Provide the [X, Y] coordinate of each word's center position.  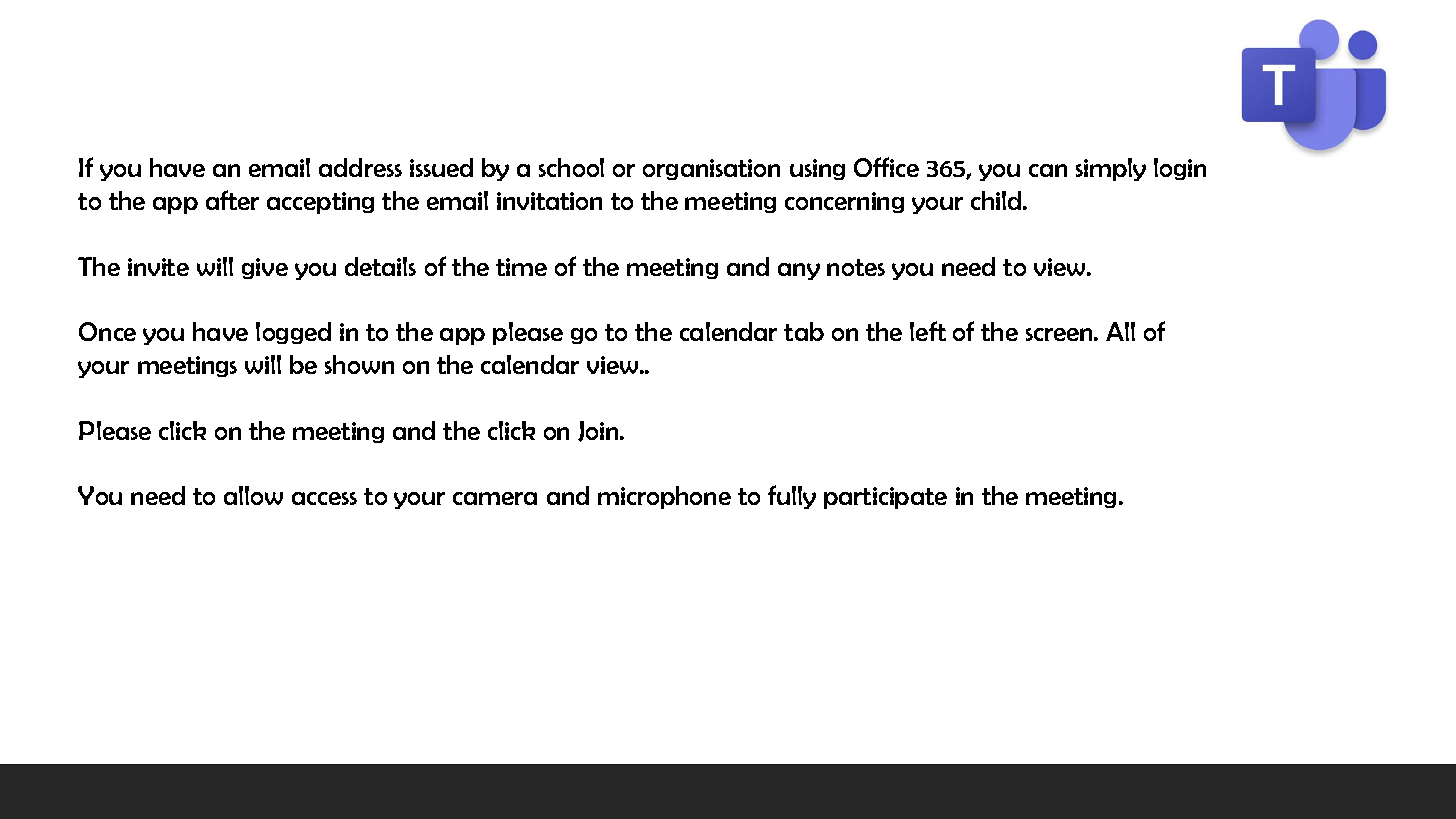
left [928, 331]
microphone [664, 497]
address [360, 167]
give [265, 268]
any [799, 271]
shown [359, 364]
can [1048, 170]
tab [804, 331]
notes [856, 267]
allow [253, 495]
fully [792, 497]
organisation [711, 169]
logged [293, 333]
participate [885, 498]
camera [495, 498]
